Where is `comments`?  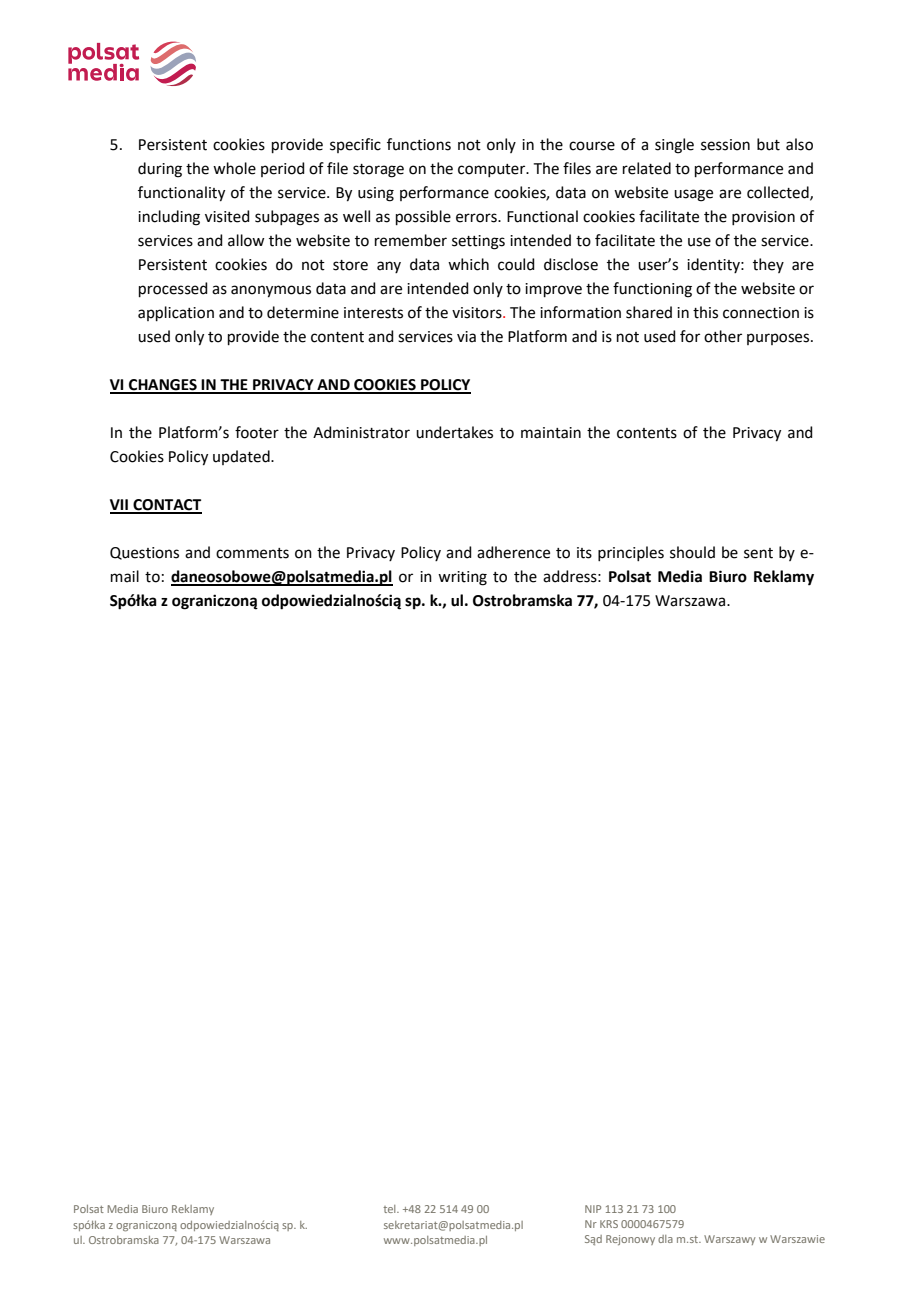
comments is located at coordinates (252, 553).
